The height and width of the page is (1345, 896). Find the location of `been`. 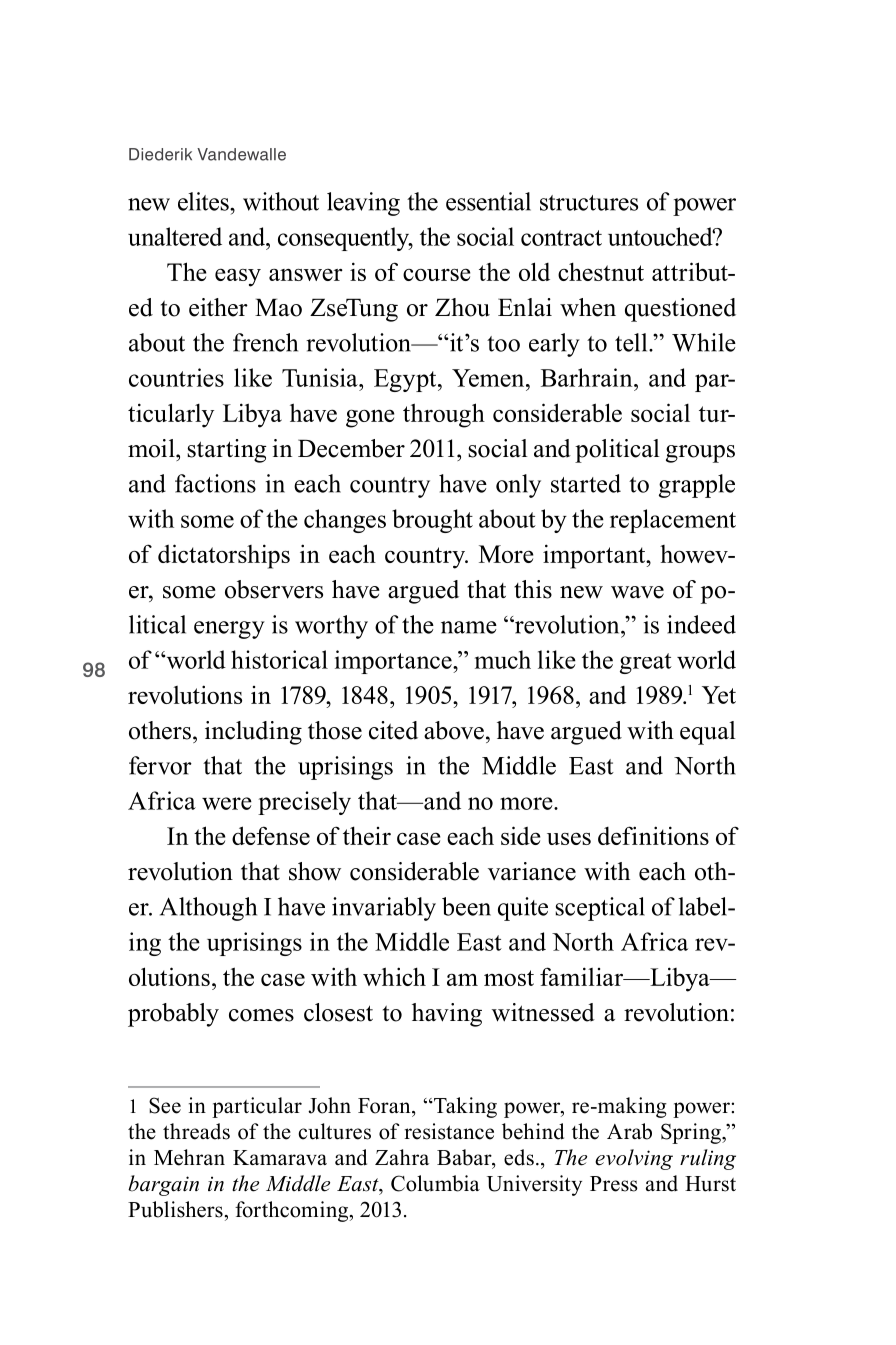

been is located at coordinates (466, 906).
